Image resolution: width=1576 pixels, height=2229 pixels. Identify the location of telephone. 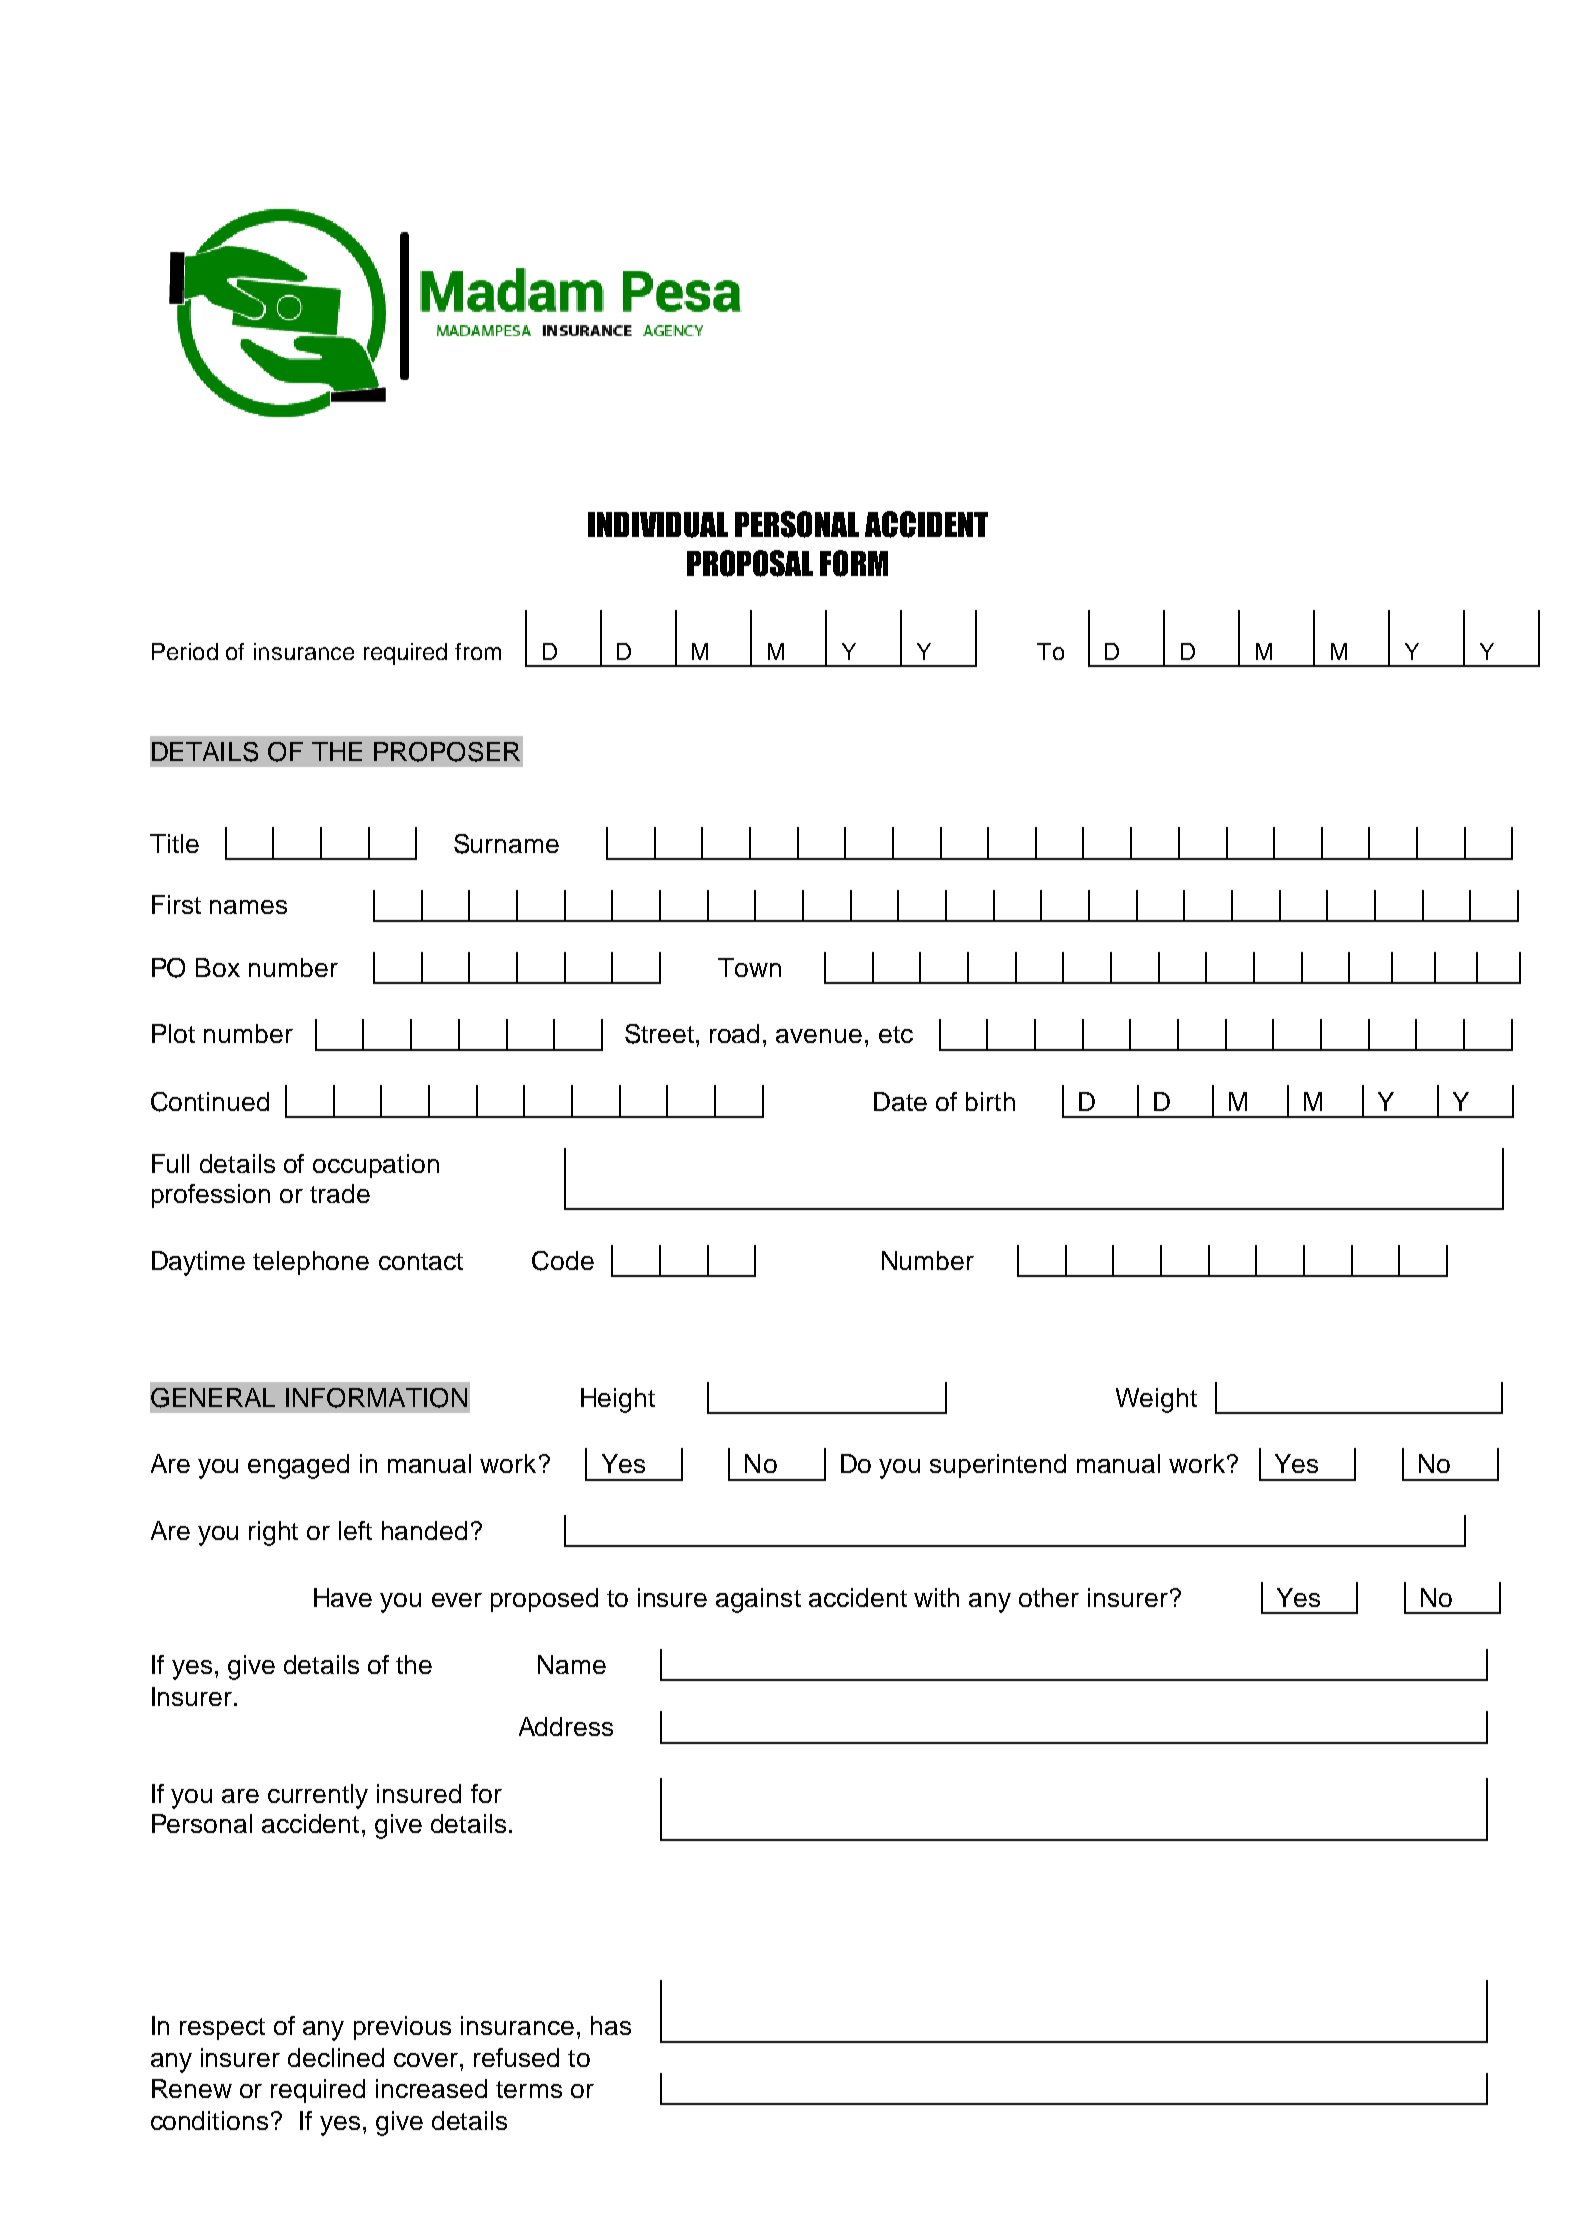
(311, 1263).
